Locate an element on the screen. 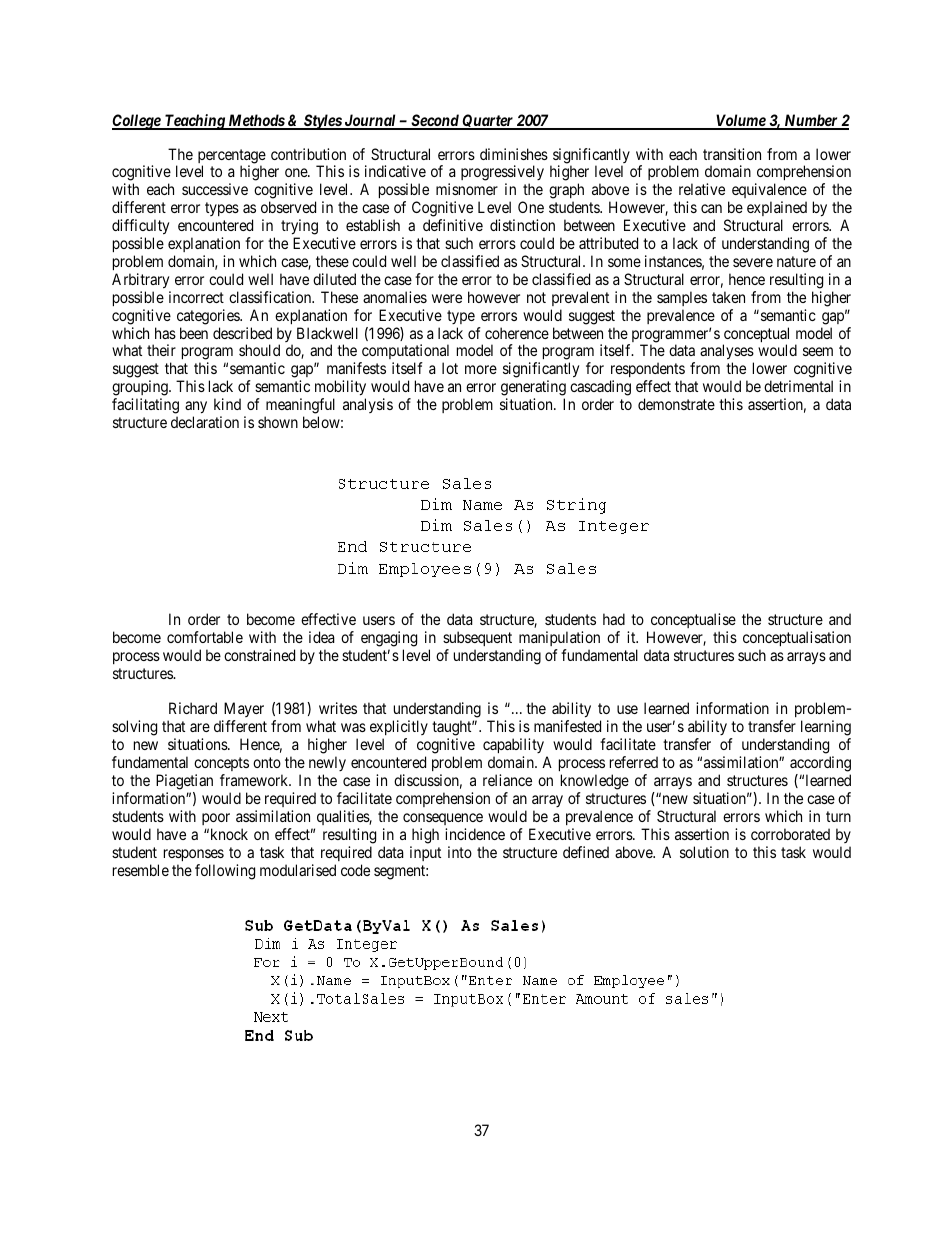 The height and width of the screenshot is (1233, 952). responses is located at coordinates (194, 855).
